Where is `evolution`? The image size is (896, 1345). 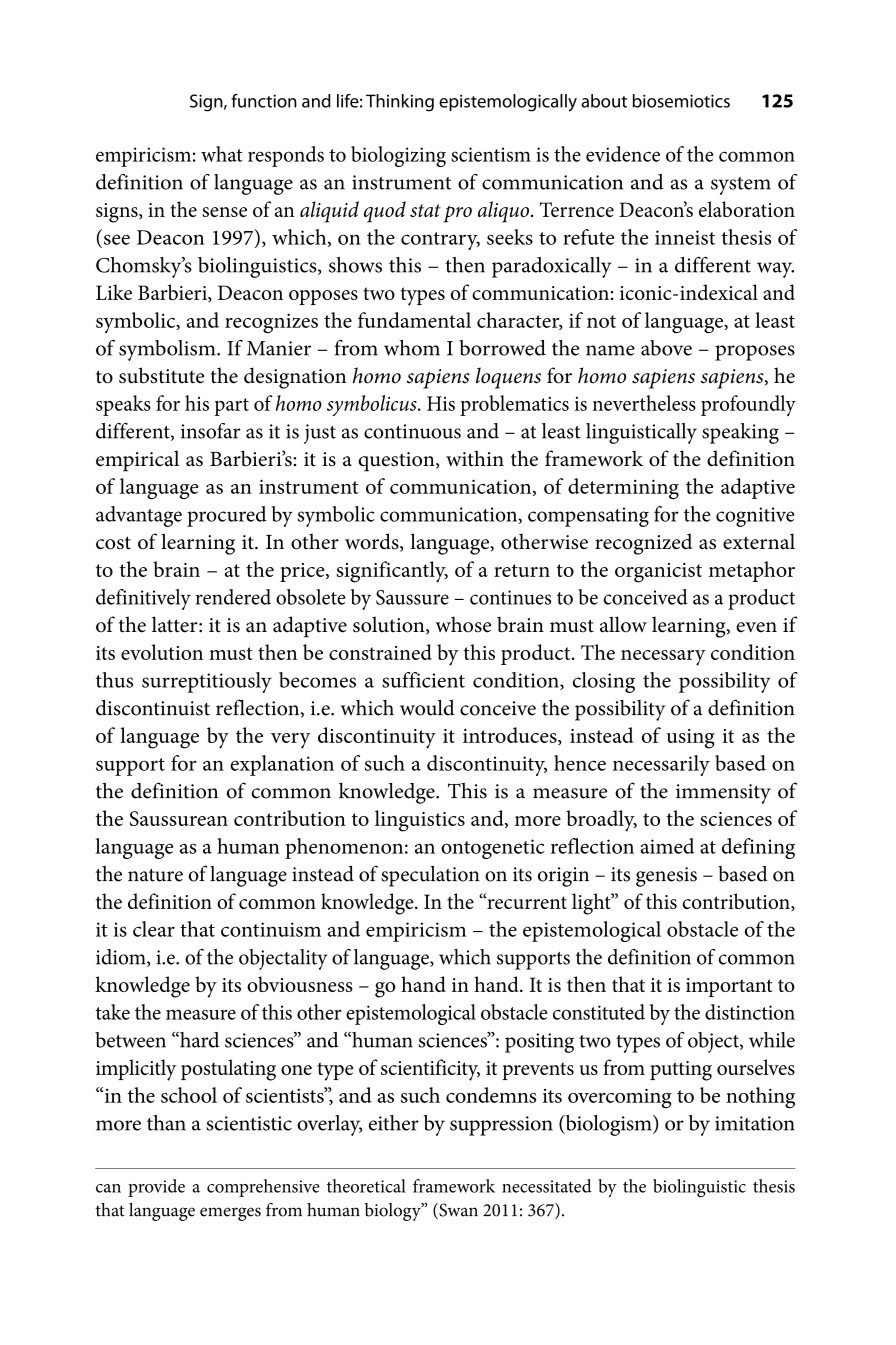 evolution is located at coordinates (162, 652).
